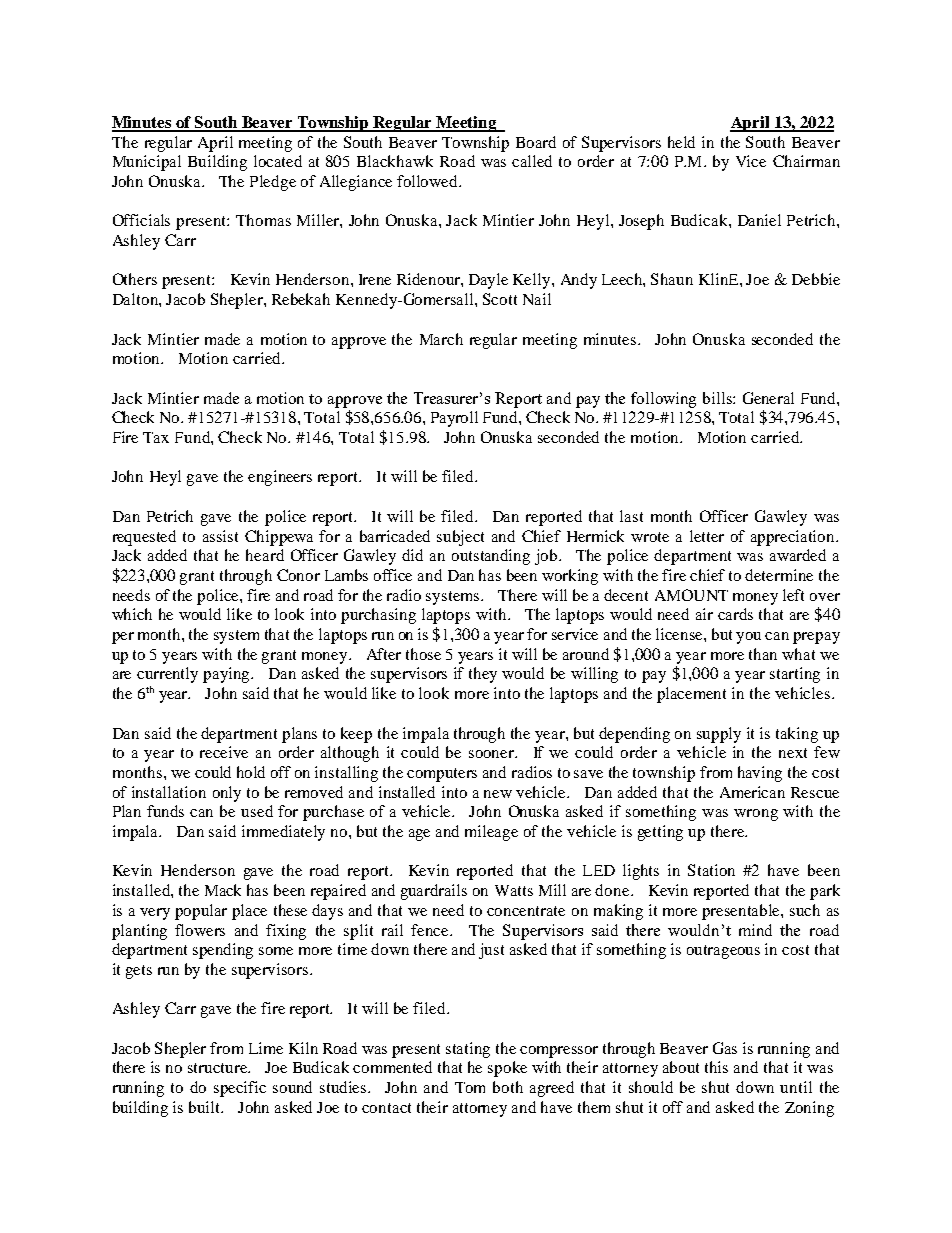 This screenshot has height=1233, width=952. I want to click on paying, so click(228, 675).
